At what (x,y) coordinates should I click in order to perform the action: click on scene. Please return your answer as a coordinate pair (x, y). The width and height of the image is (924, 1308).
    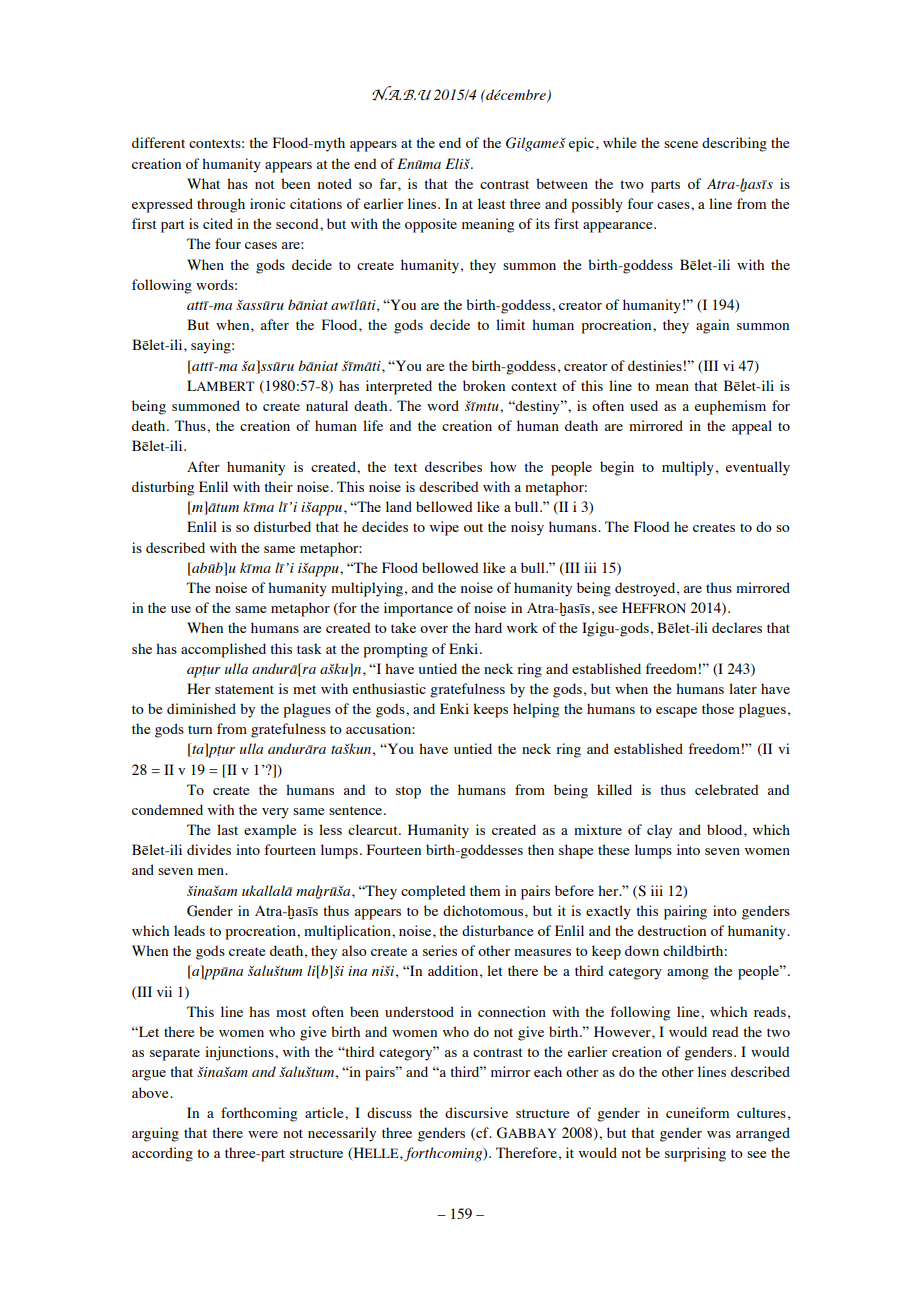
    Looking at the image, I should click on (681, 144).
